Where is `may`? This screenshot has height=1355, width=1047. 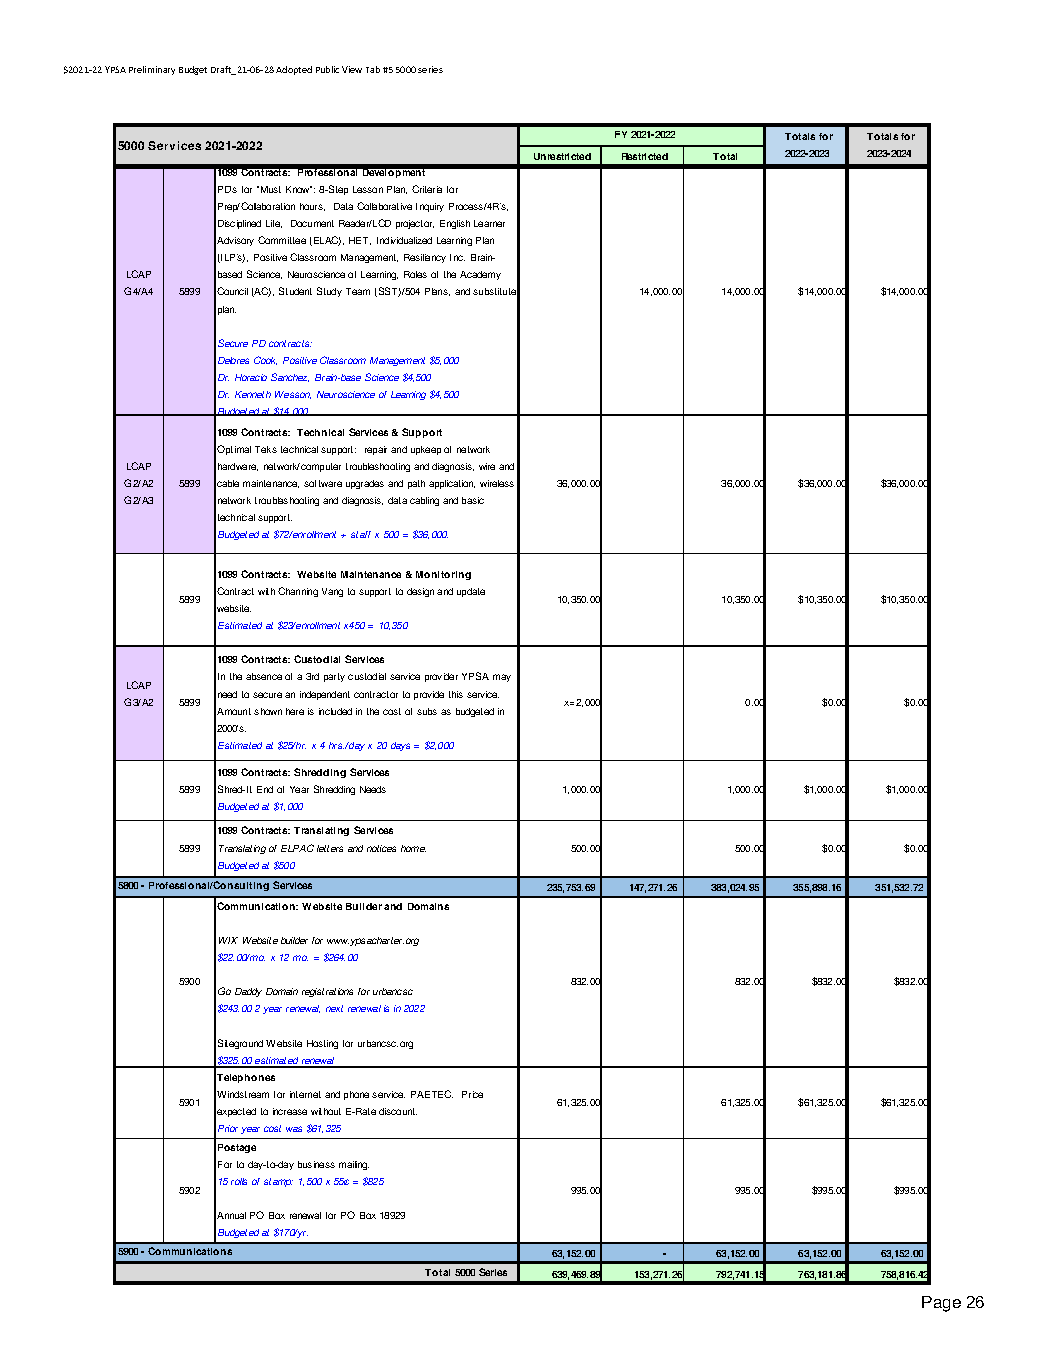 may is located at coordinates (502, 678).
